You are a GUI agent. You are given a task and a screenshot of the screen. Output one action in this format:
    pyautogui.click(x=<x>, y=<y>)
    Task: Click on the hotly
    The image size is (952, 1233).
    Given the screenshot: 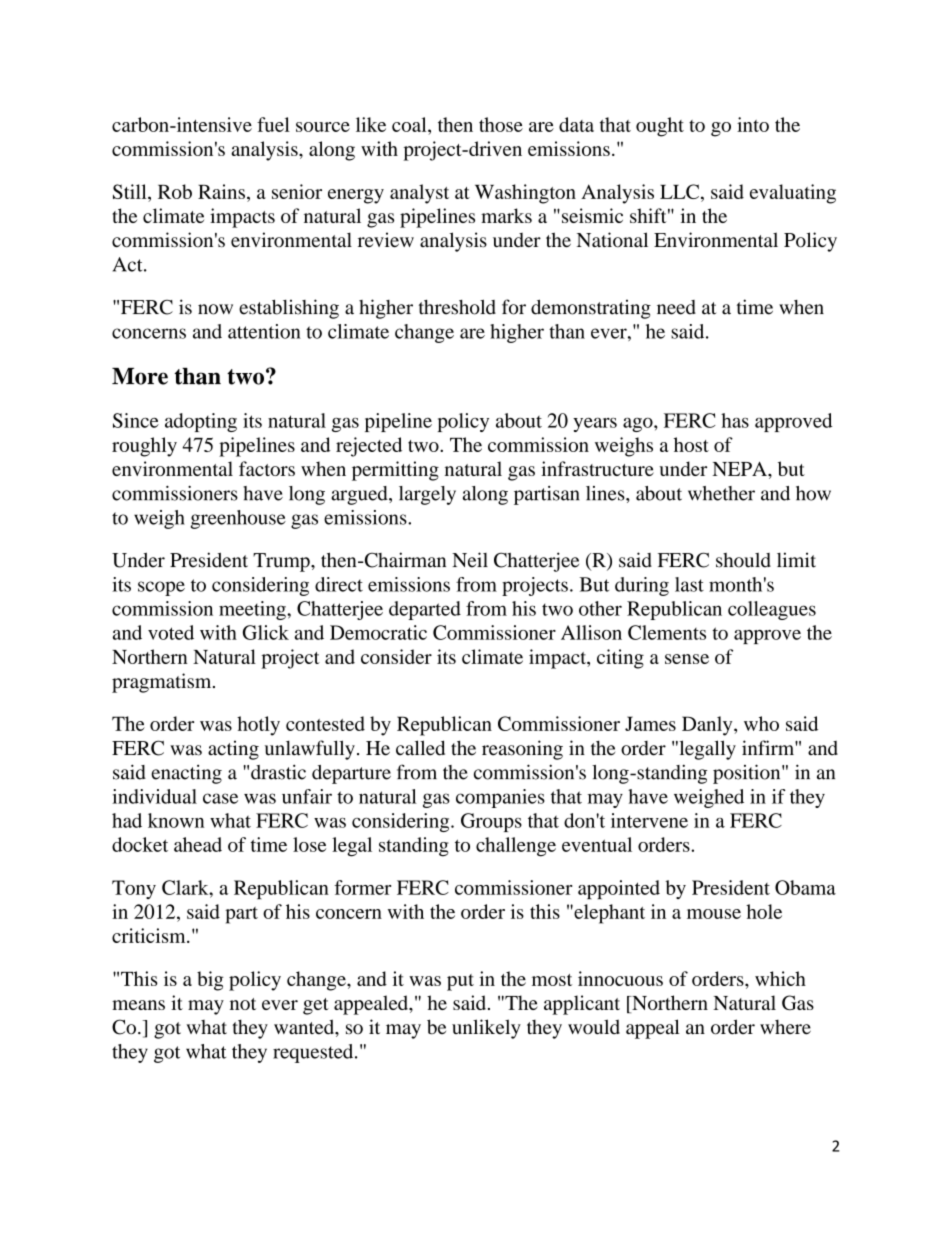 What is the action you would take?
    pyautogui.click(x=258, y=726)
